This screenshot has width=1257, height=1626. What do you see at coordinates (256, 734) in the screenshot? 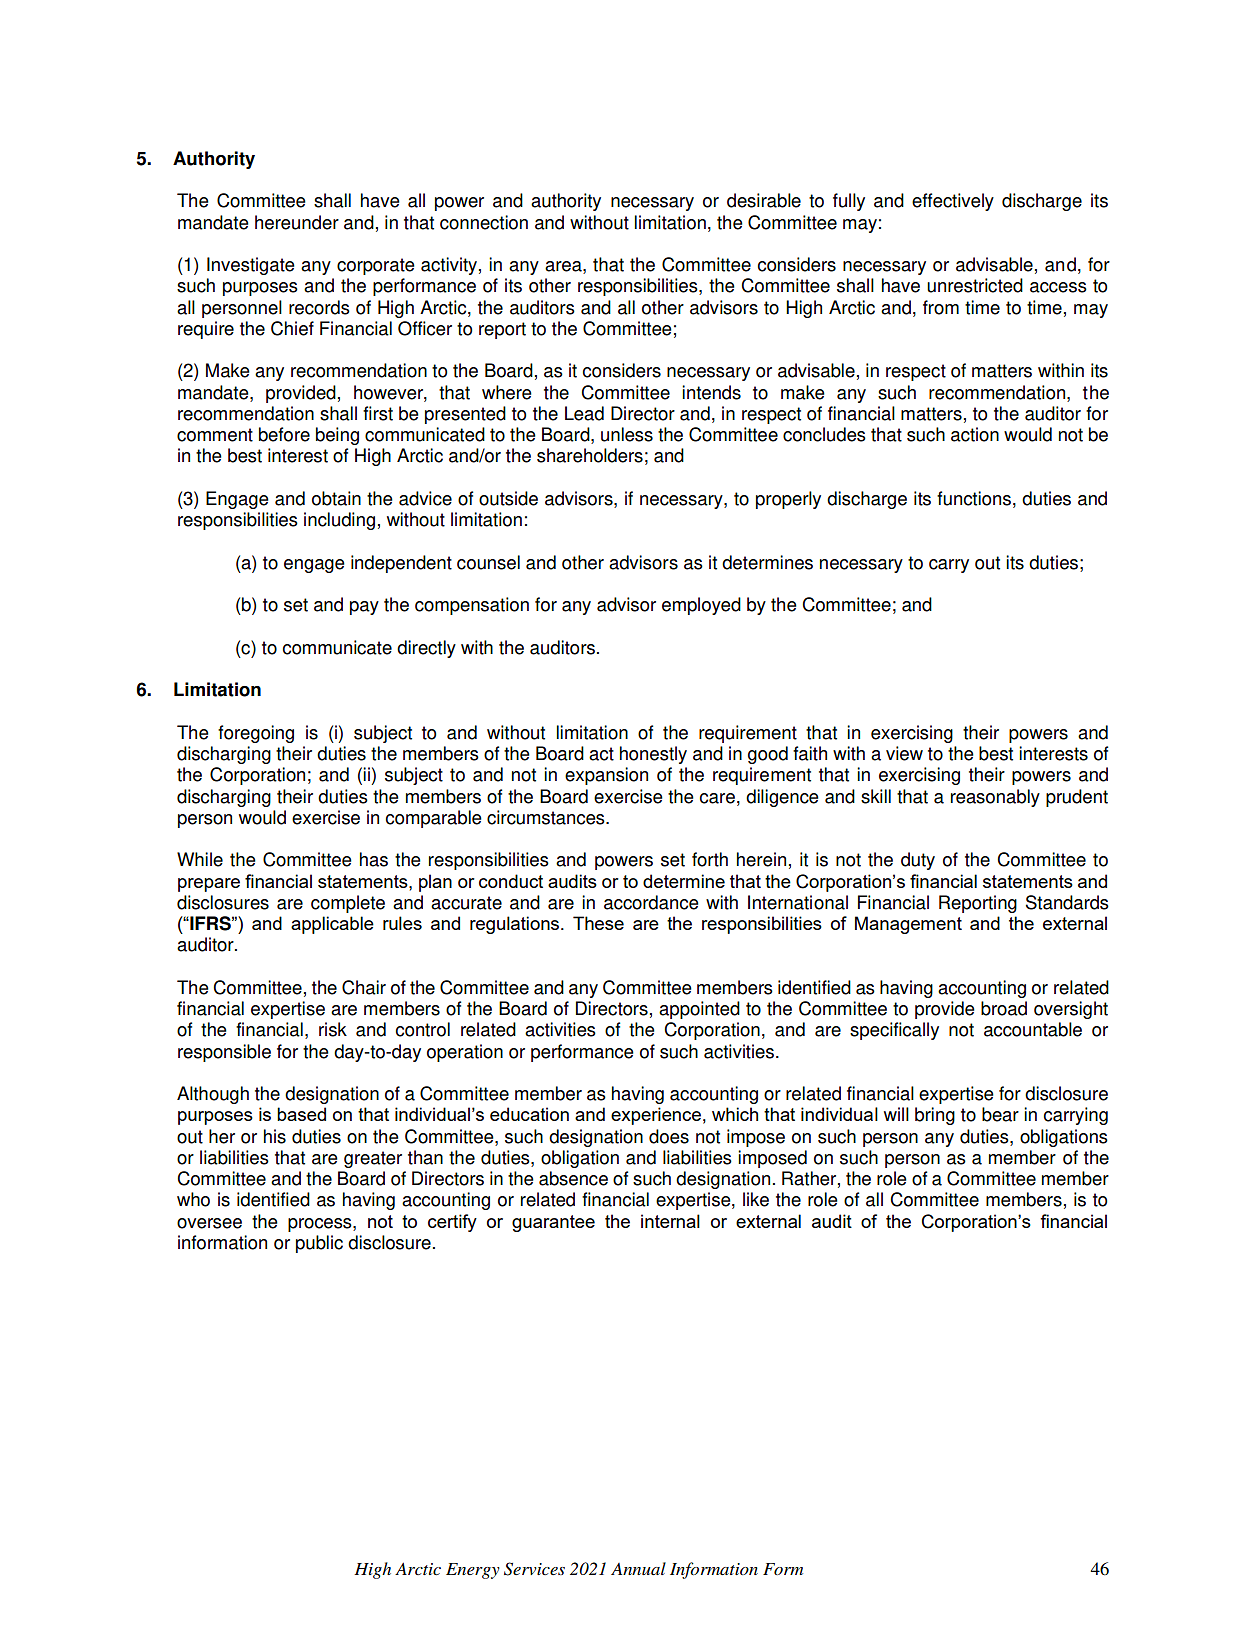
I see `foregoing` at bounding box center [256, 734].
